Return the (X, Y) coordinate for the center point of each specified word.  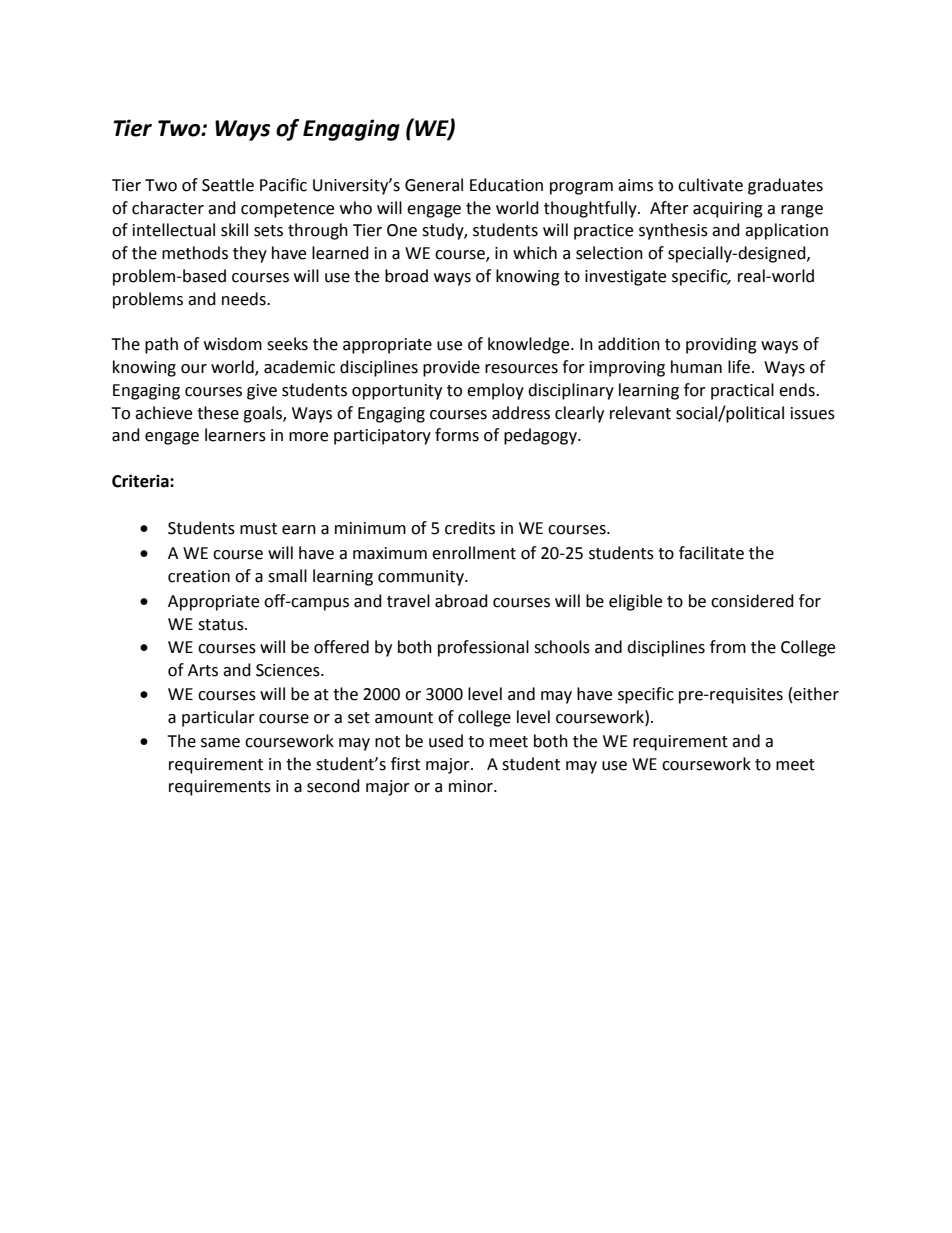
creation (199, 576)
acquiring (728, 210)
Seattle (228, 185)
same (220, 743)
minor (472, 786)
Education (506, 185)
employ (495, 391)
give (262, 392)
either (816, 694)
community (422, 578)
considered (752, 601)
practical (742, 391)
